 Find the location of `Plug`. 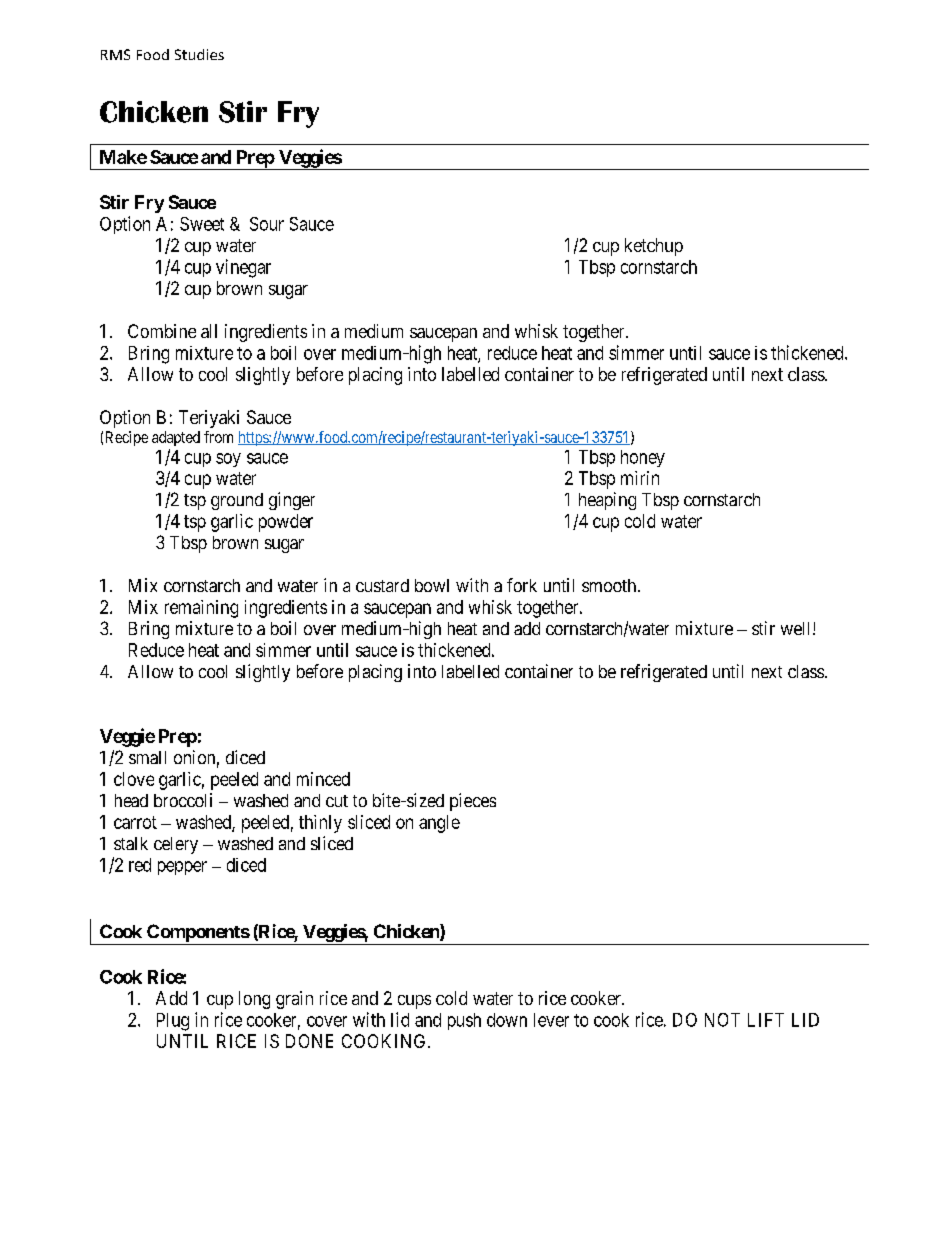

Plug is located at coordinates (173, 1022).
